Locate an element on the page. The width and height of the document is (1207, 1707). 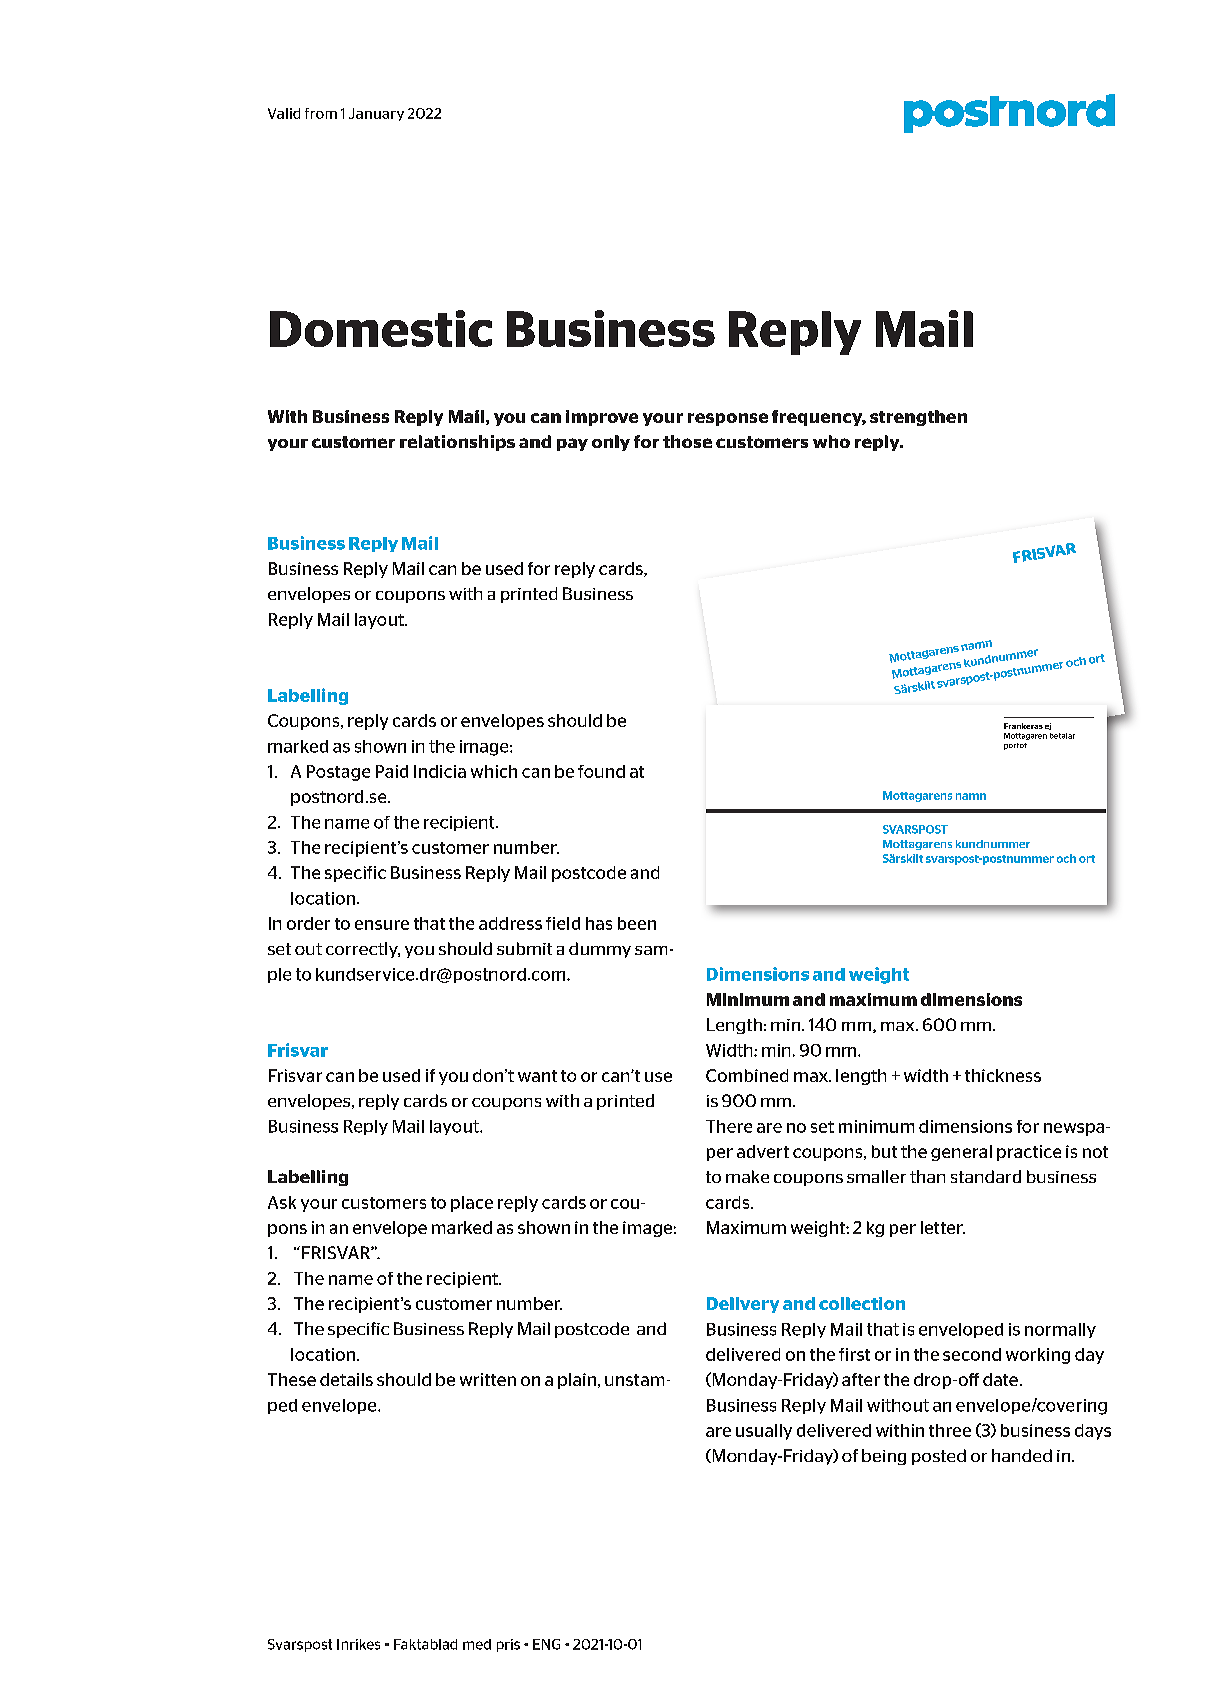
letter is located at coordinates (943, 1227).
